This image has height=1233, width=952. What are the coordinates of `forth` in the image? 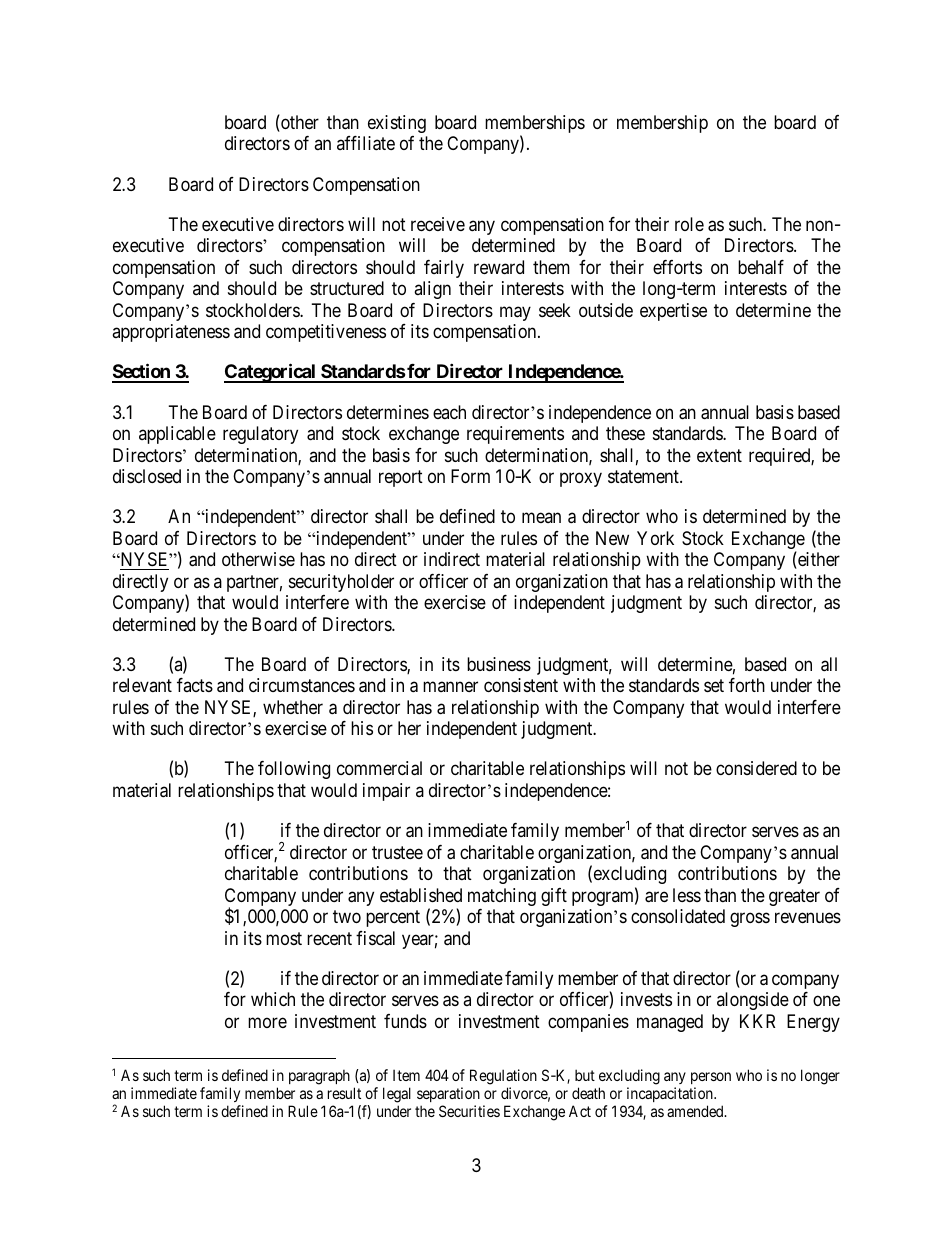 It's located at (747, 685).
